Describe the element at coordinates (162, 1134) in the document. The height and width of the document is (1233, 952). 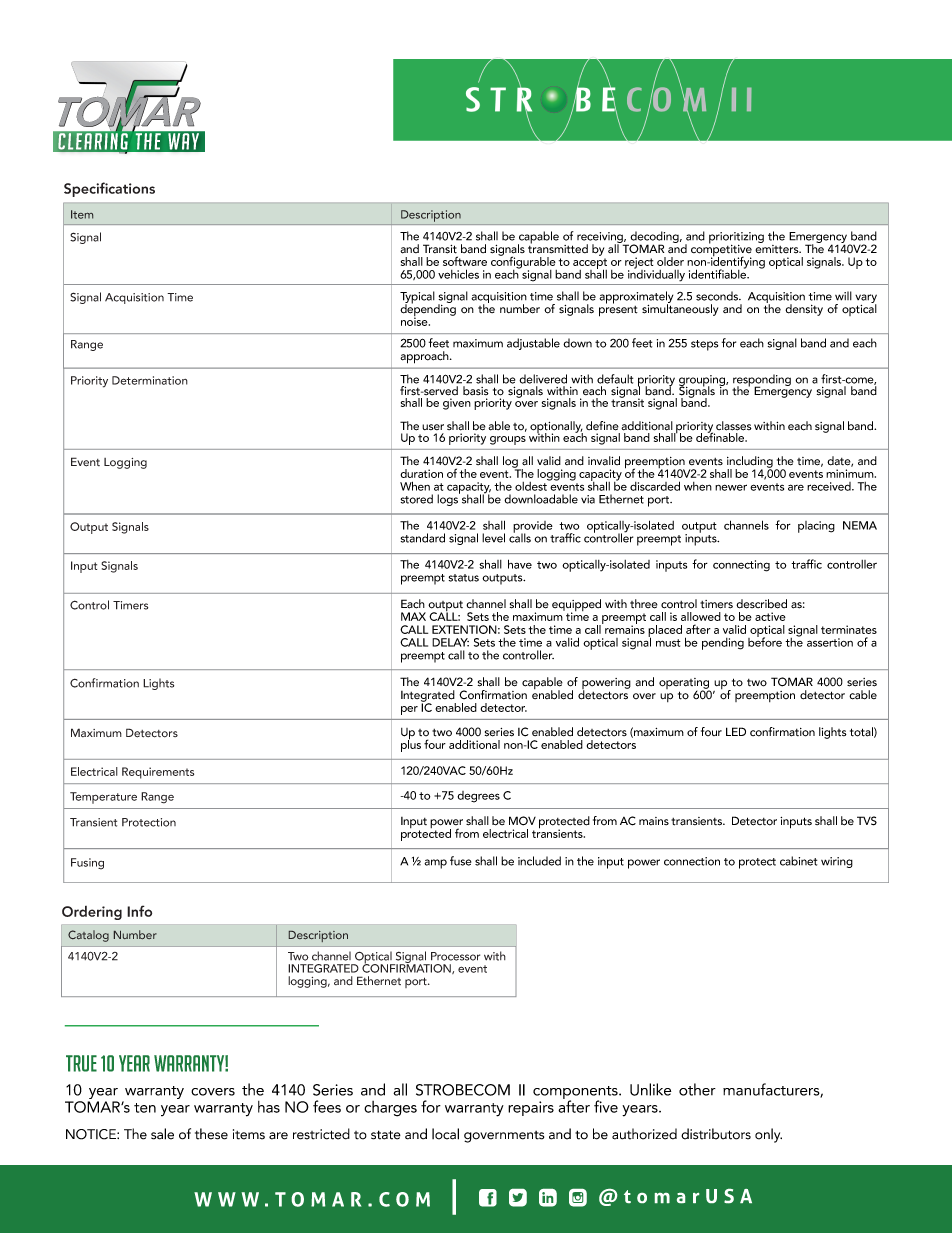
I see `sale` at that location.
